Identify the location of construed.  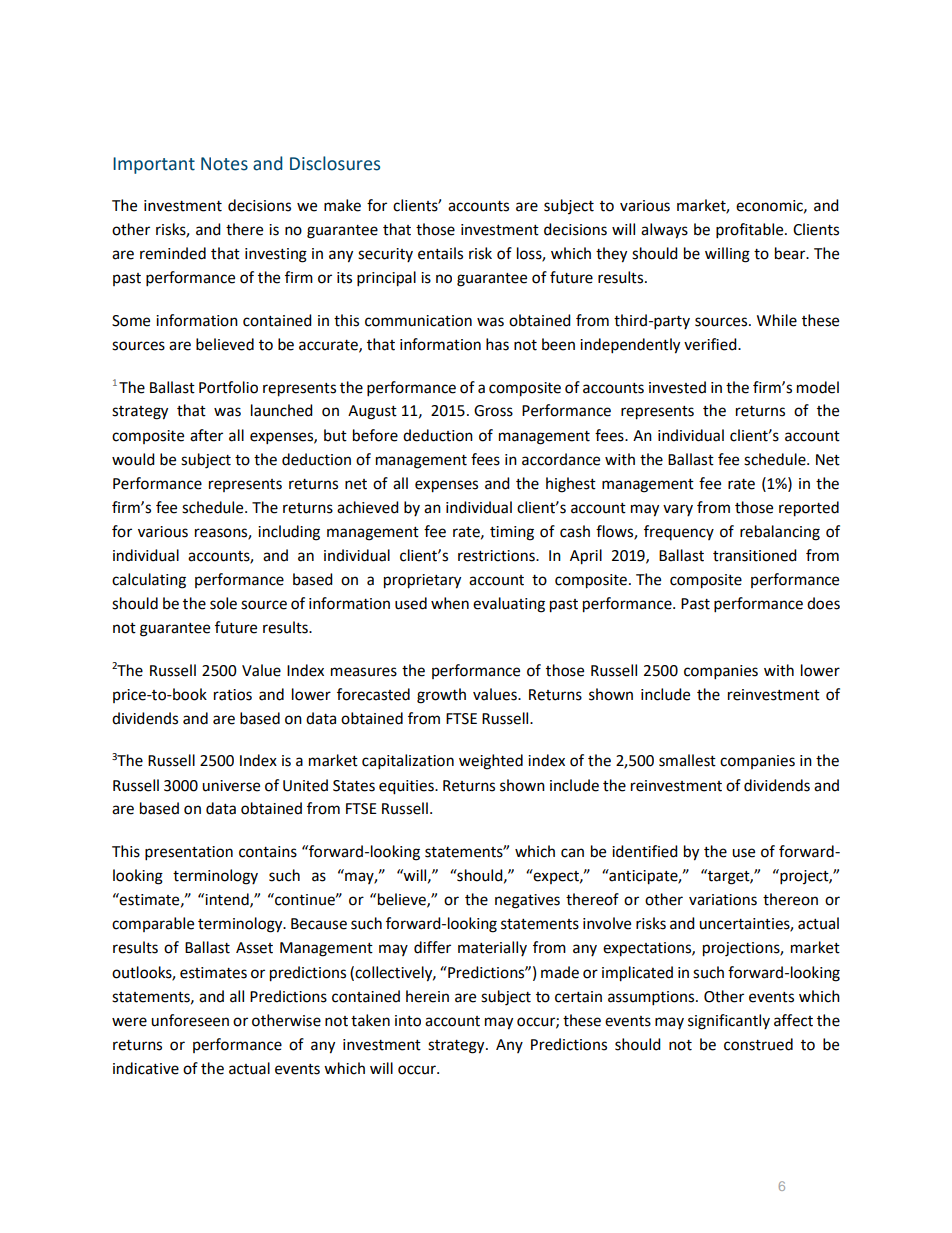
(758, 1044).
